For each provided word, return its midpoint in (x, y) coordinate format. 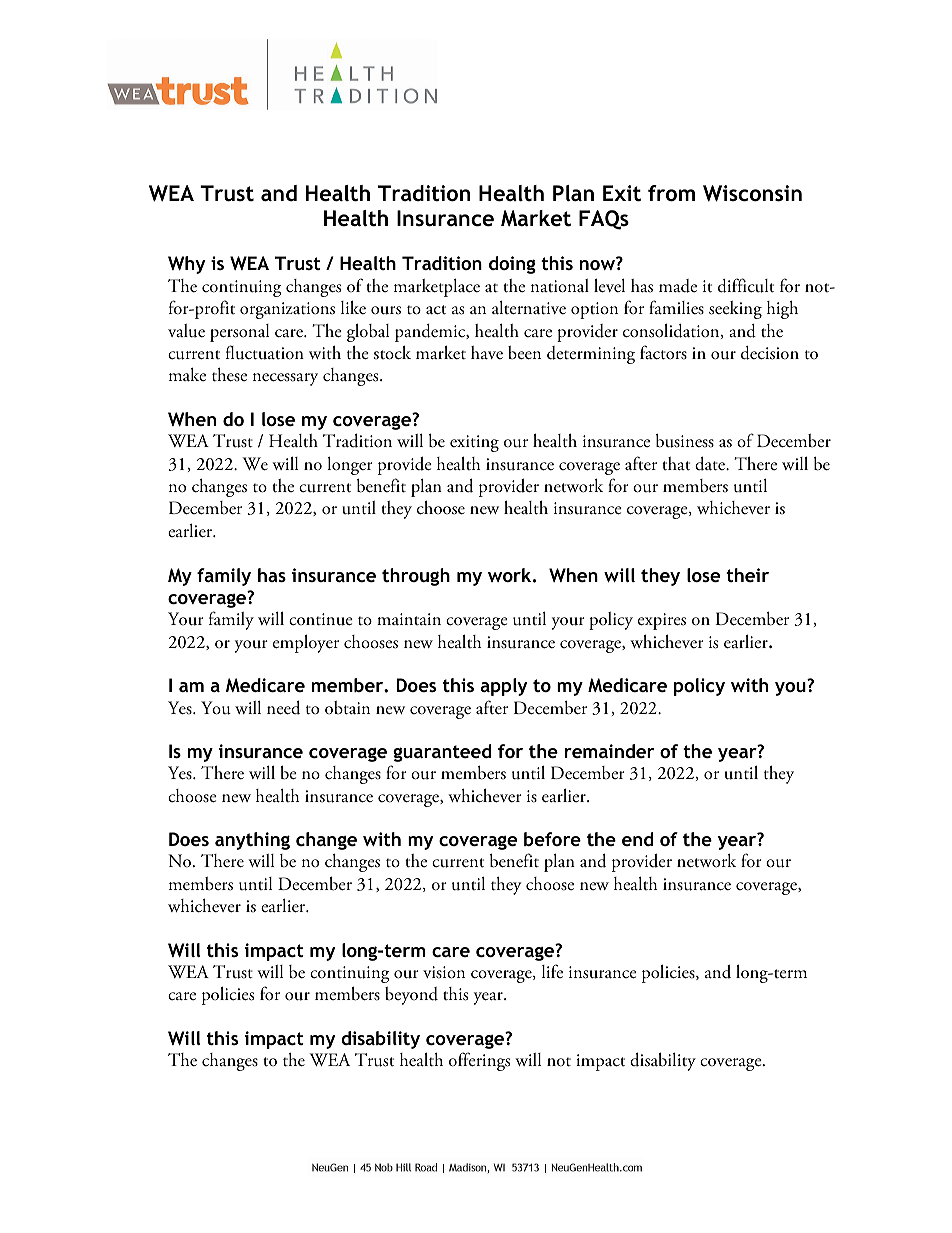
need (283, 707)
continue (321, 619)
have (487, 352)
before (552, 839)
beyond (411, 996)
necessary (285, 379)
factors (663, 352)
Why (186, 265)
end (637, 839)
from (671, 193)
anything (252, 841)
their (747, 575)
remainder (609, 751)
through (416, 577)
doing (512, 265)
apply (504, 687)
